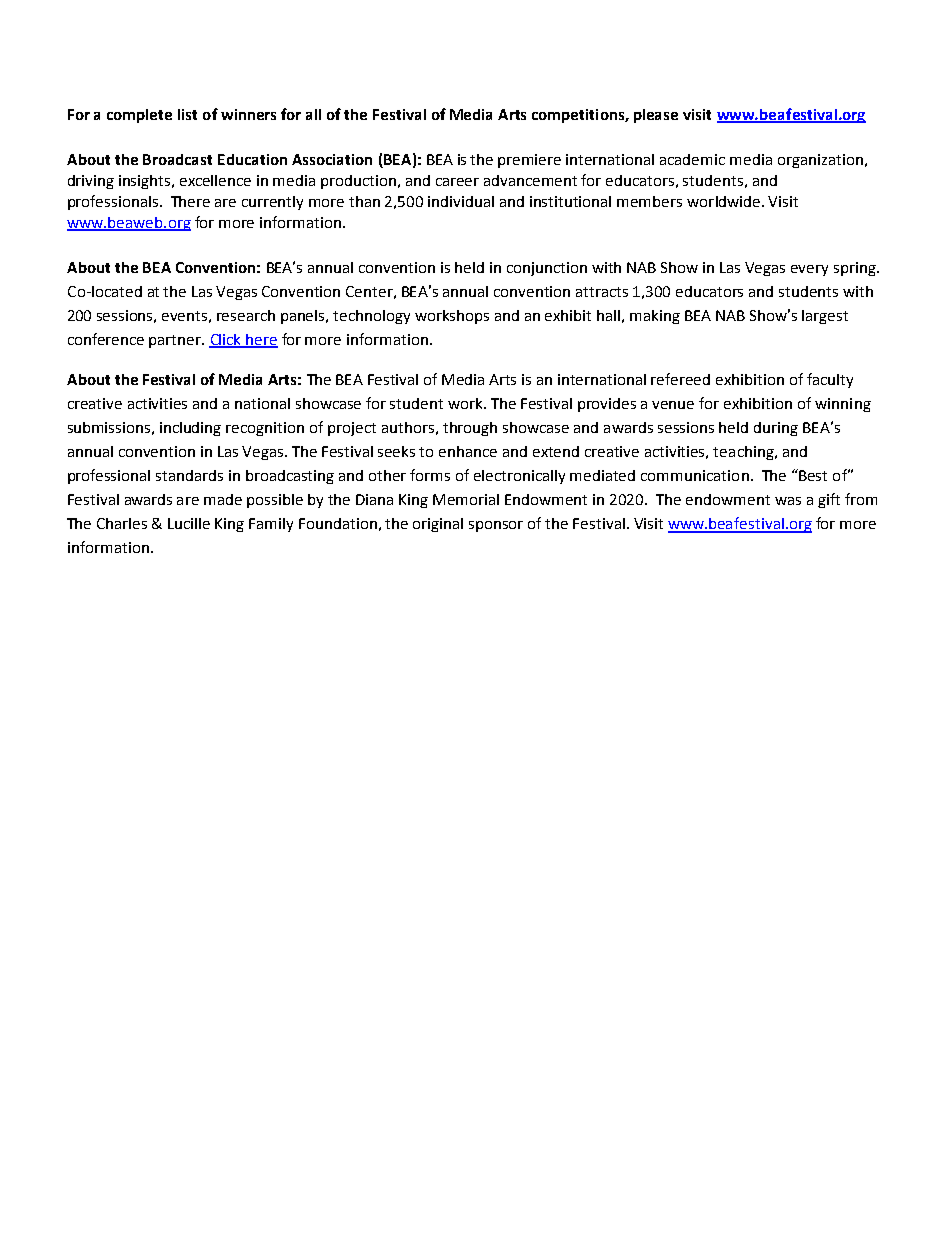 The image size is (952, 1233). I want to click on technology, so click(371, 317).
